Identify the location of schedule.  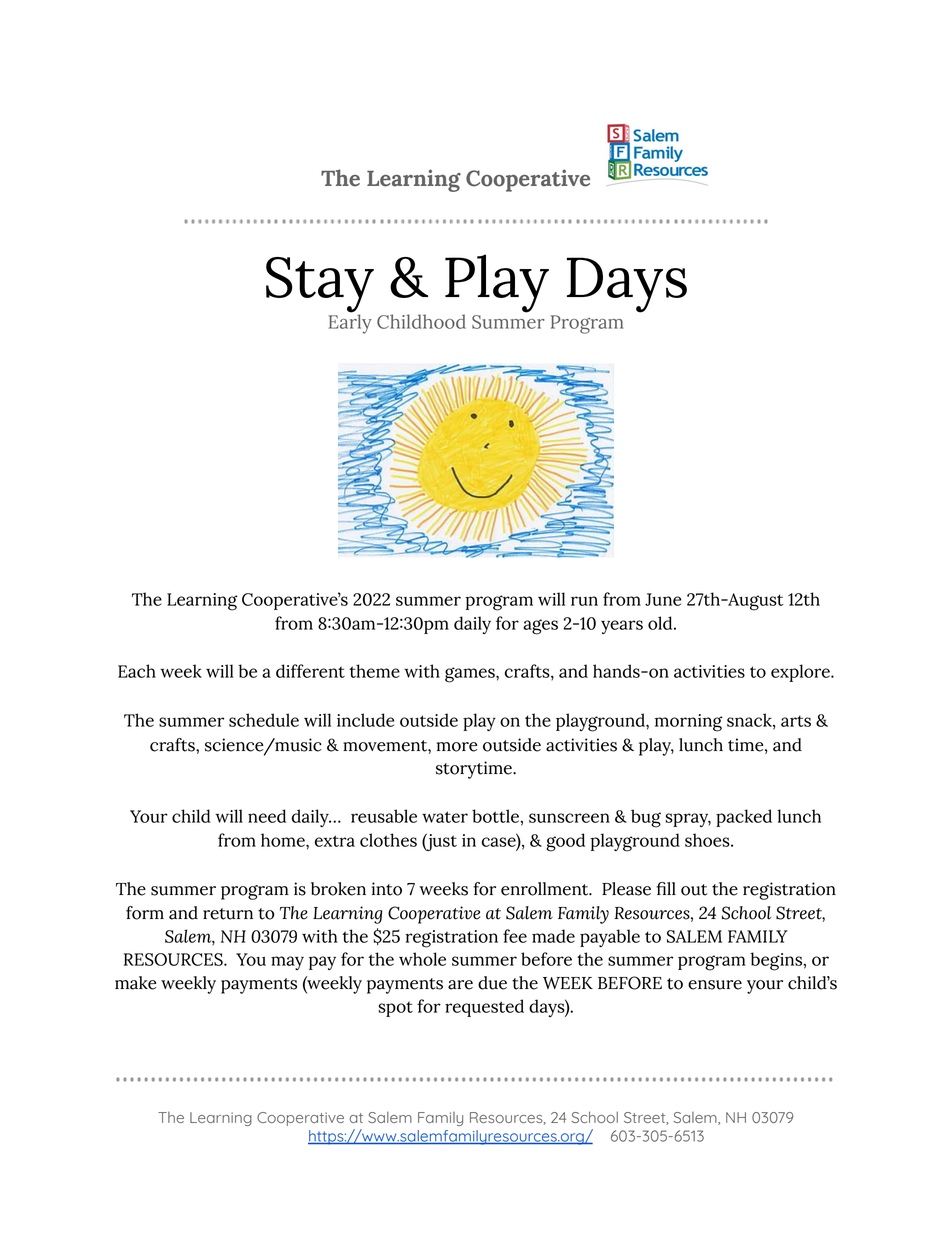
(264, 720).
